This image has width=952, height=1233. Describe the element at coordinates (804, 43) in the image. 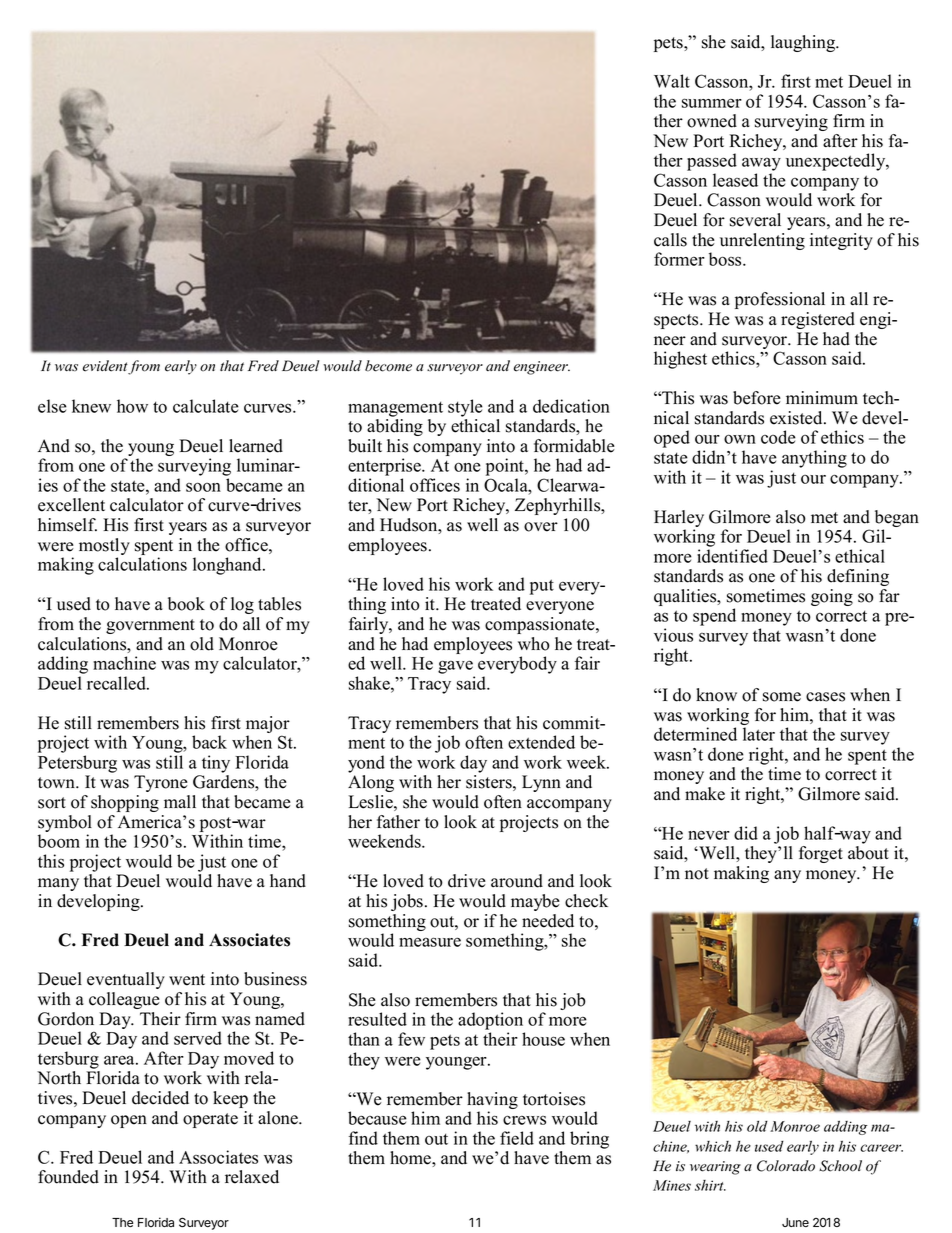

I see `laughing` at that location.
